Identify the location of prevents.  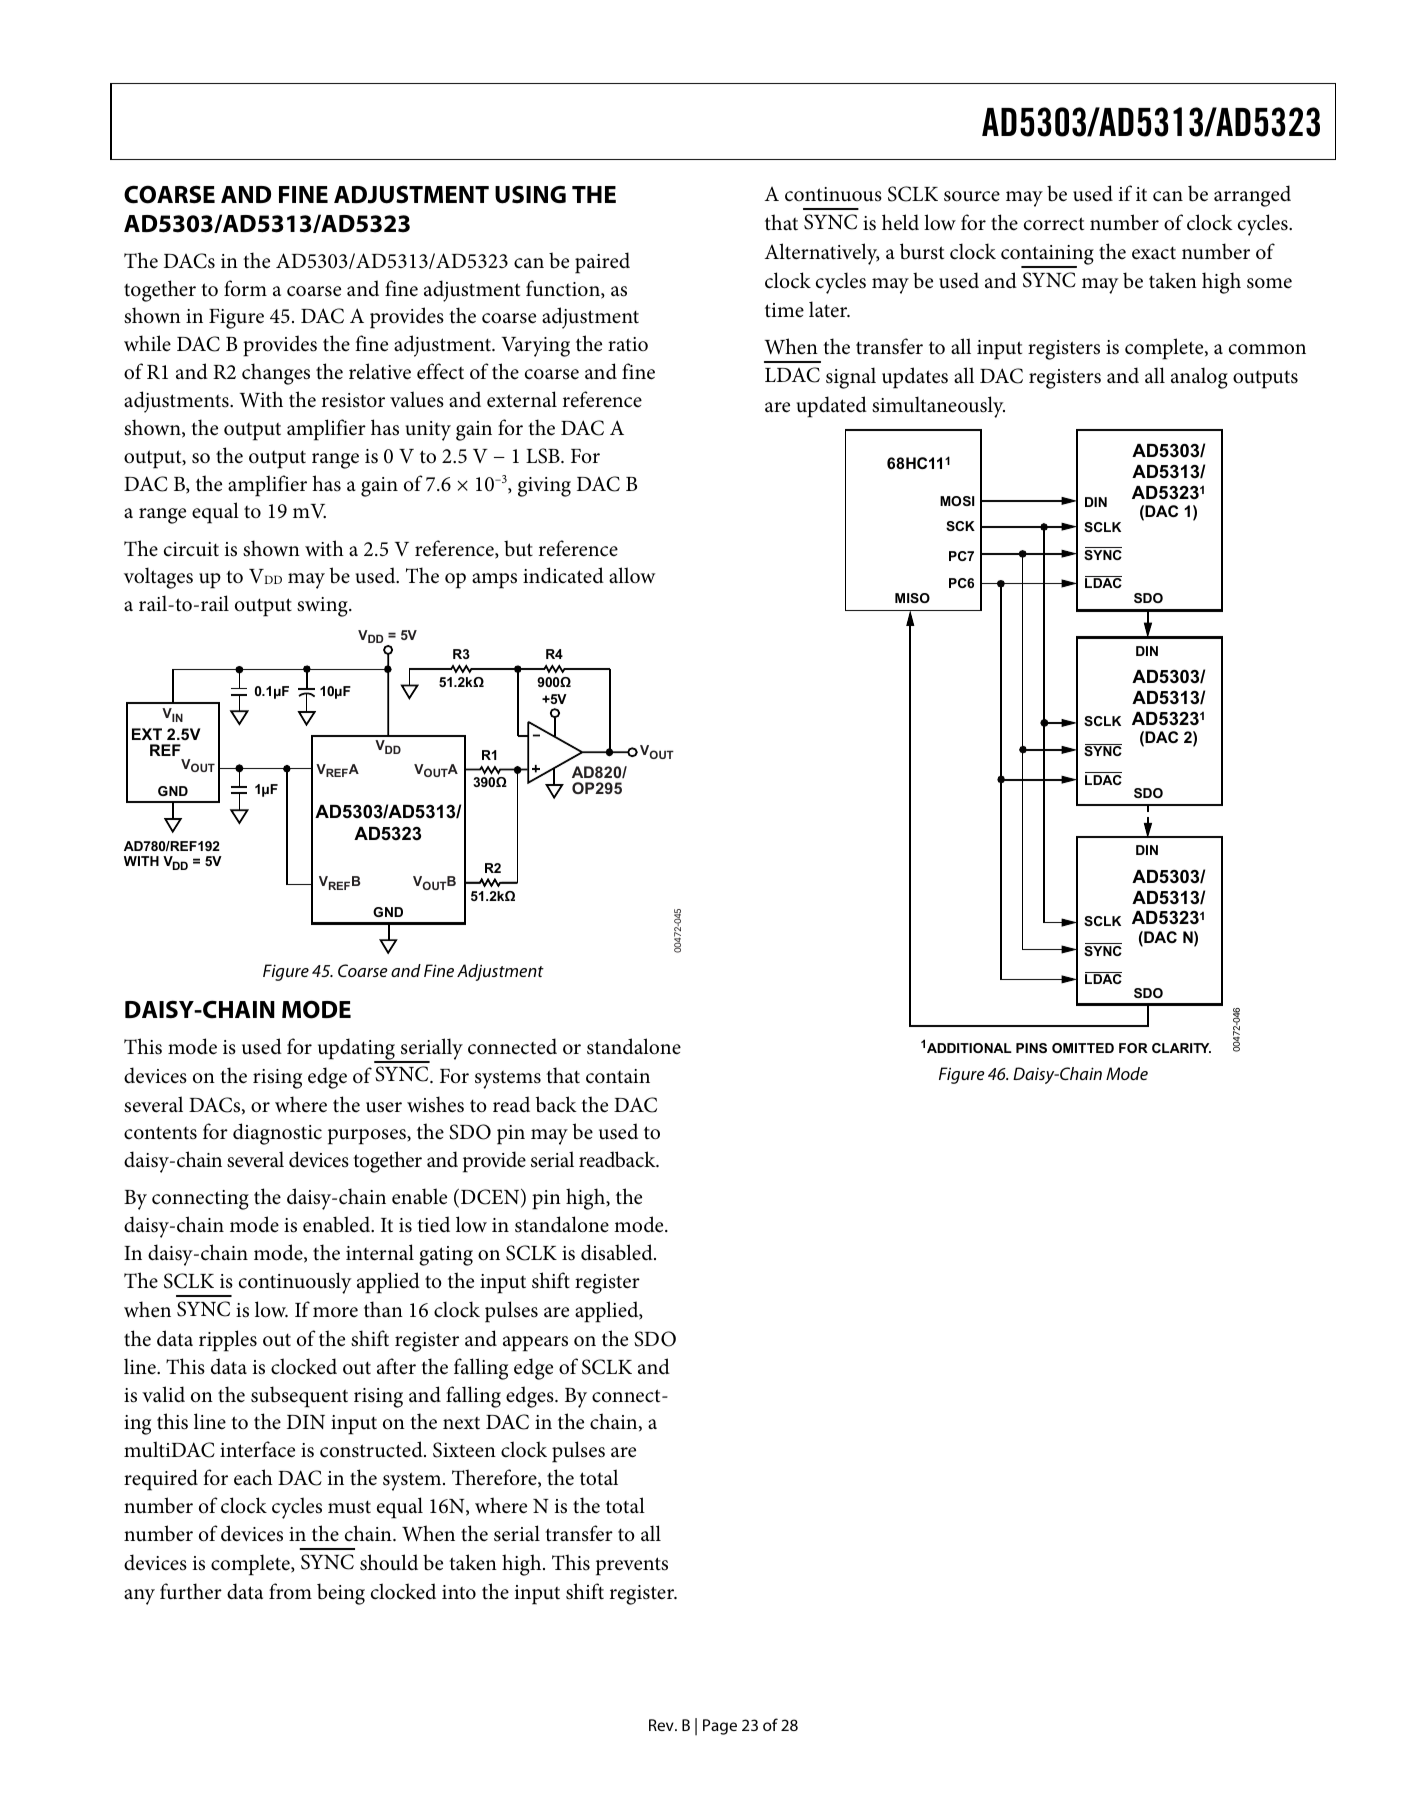
(632, 1566).
